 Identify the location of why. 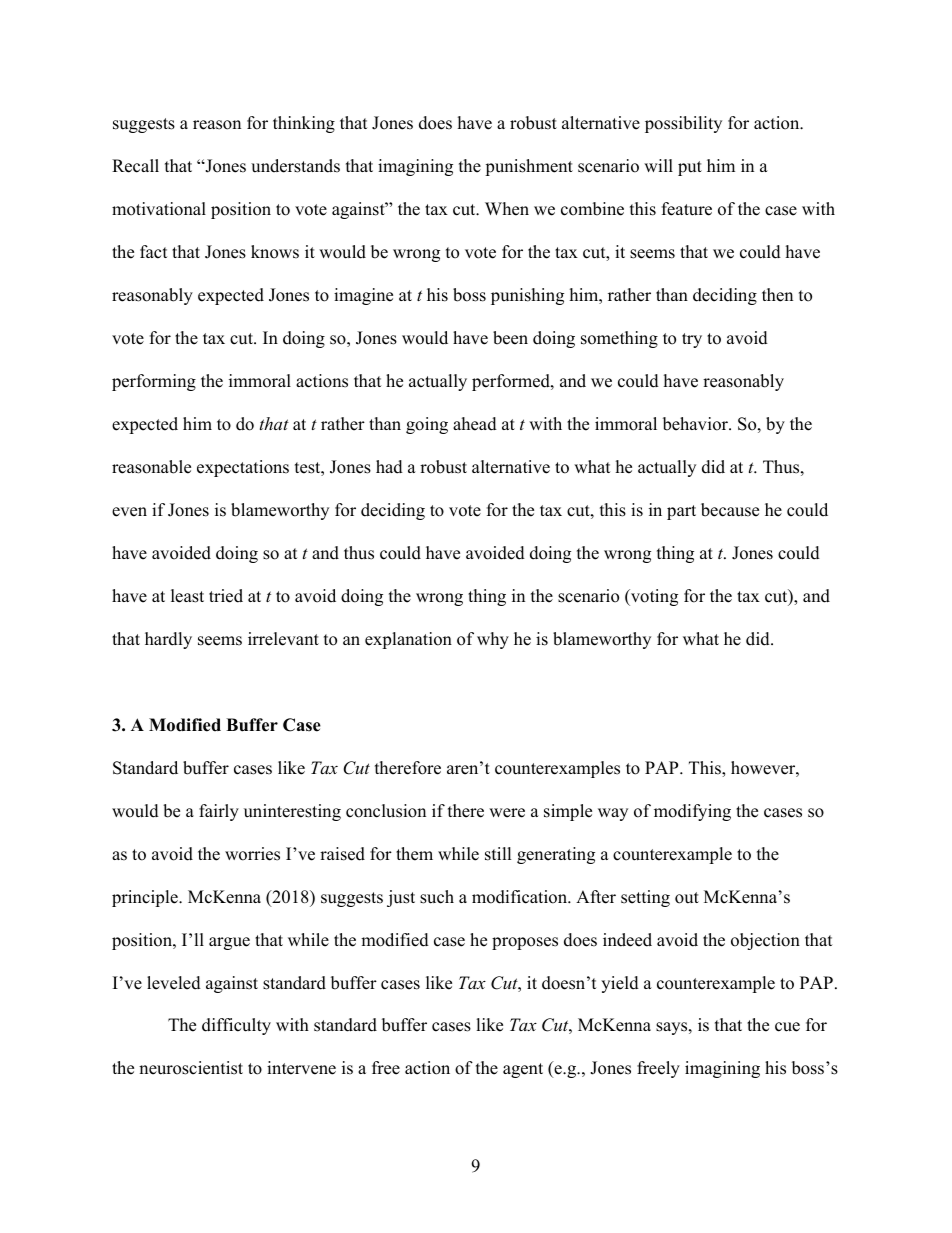
(493, 640).
